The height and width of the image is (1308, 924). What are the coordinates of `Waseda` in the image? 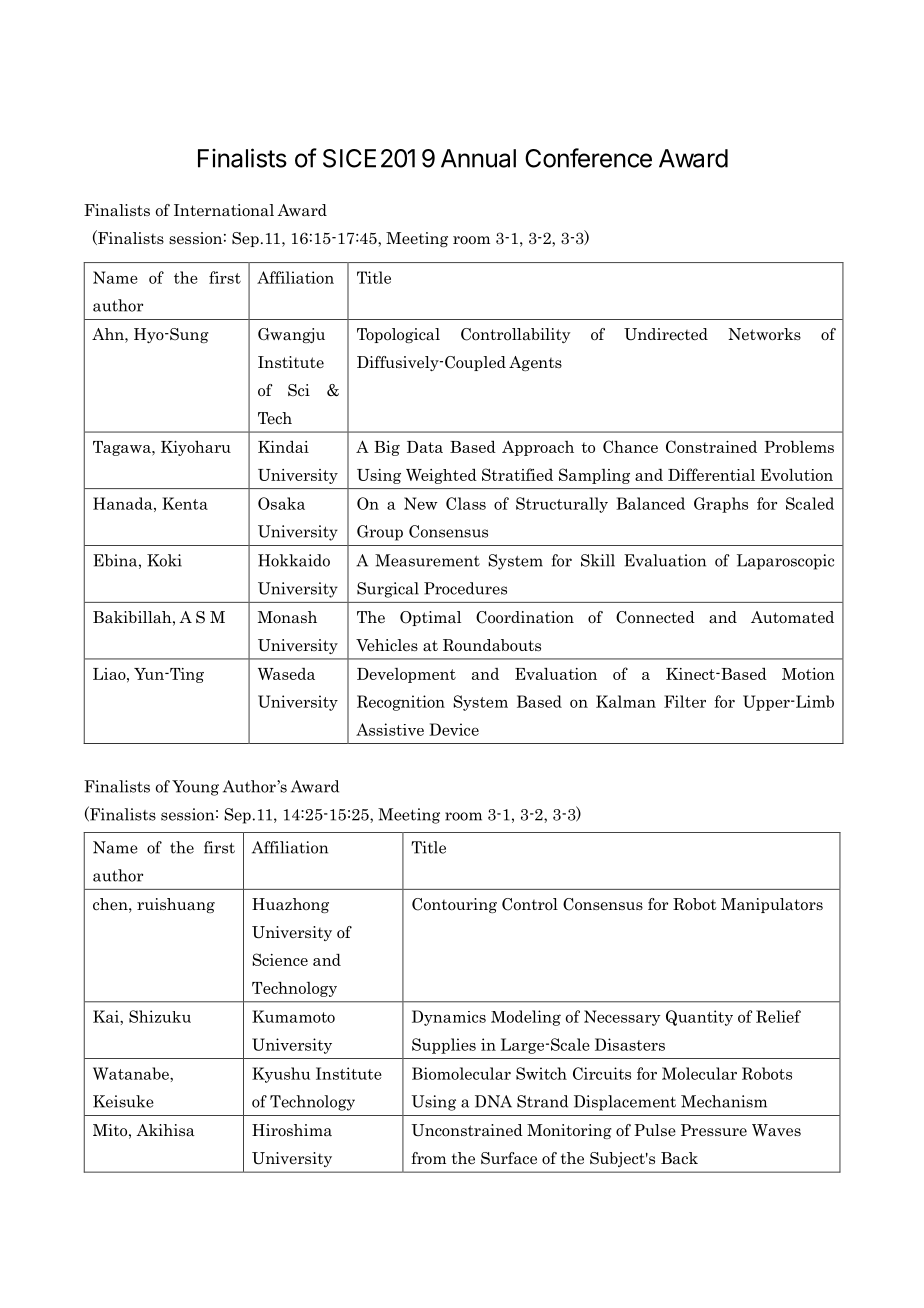 It's located at (286, 674).
